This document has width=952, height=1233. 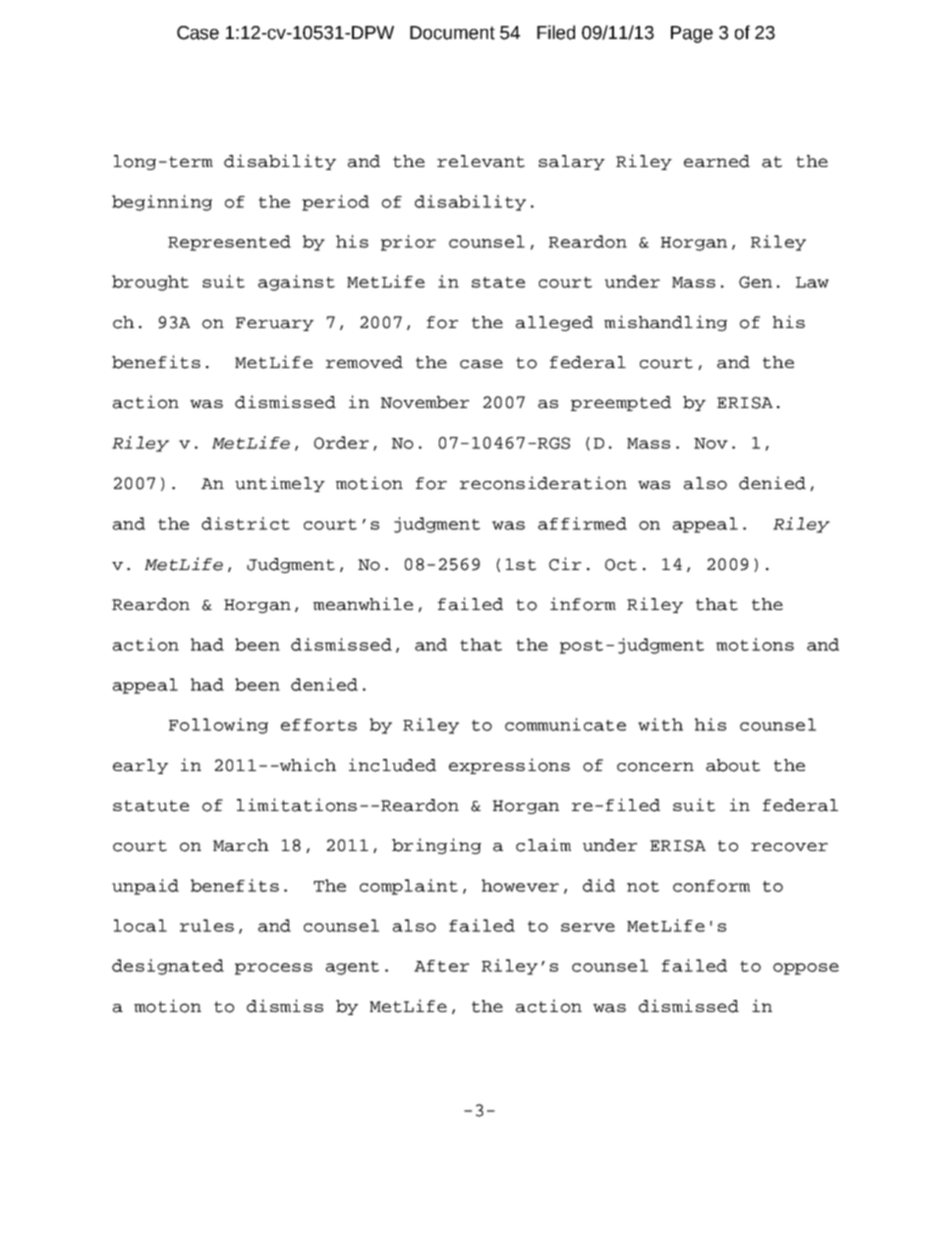 What do you see at coordinates (162, 203) in the document?
I see `beginning` at bounding box center [162, 203].
